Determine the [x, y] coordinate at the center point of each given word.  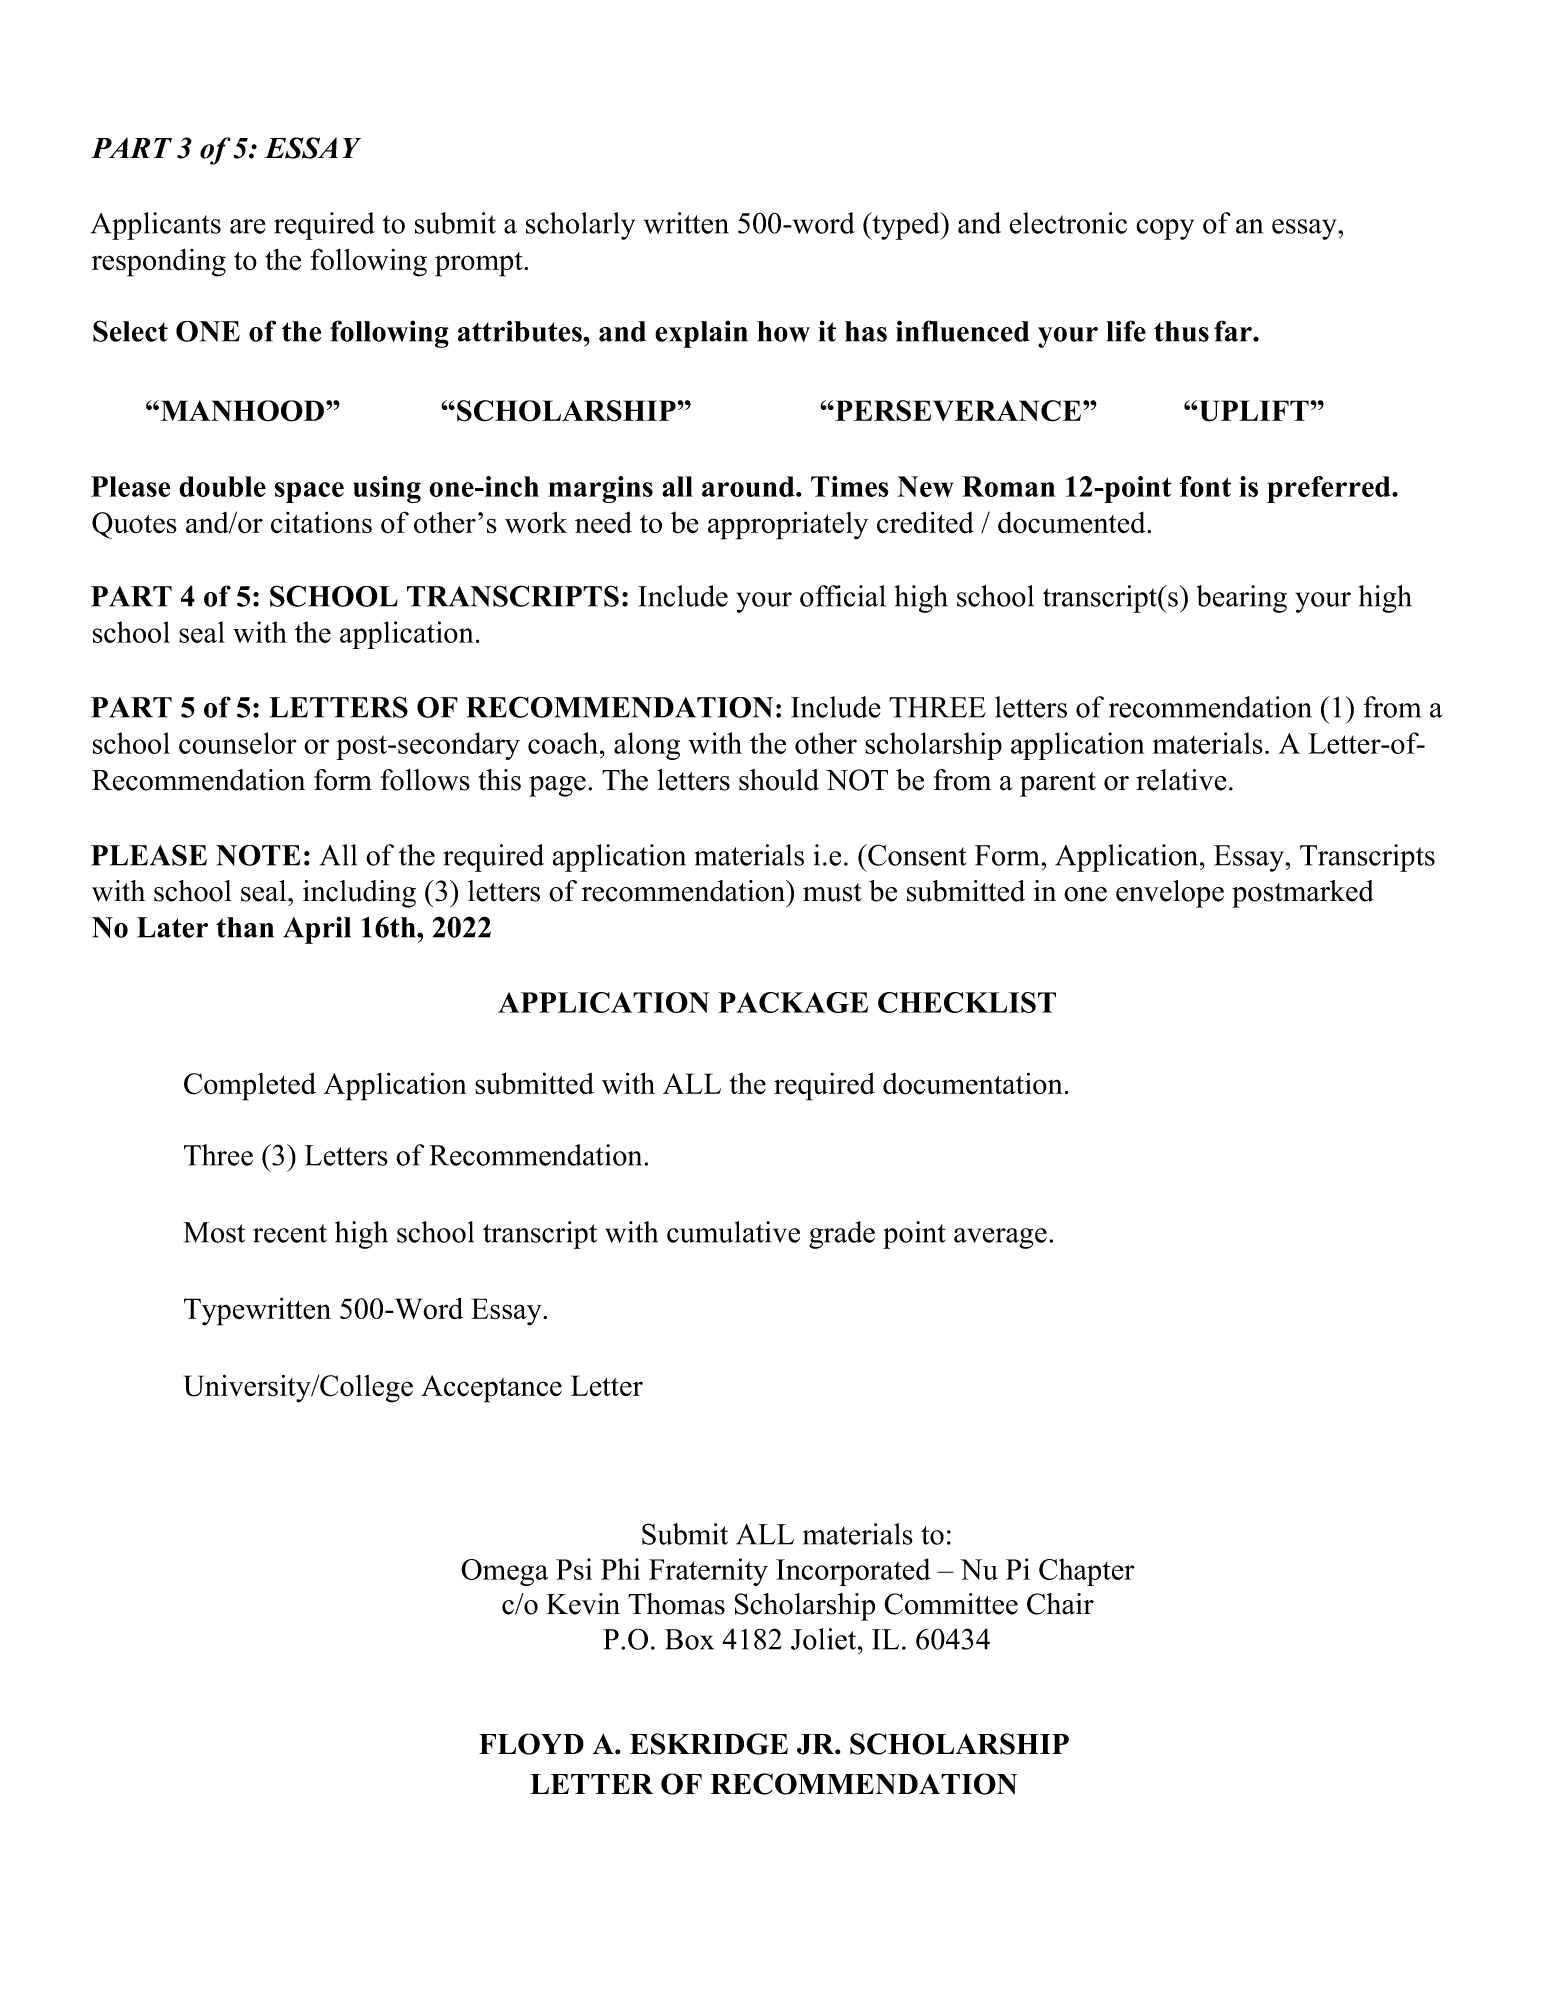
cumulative [733, 1232]
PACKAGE [793, 1002]
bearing [1242, 599]
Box [689, 1639]
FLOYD [531, 1744]
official [843, 596]
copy [1165, 229]
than [245, 927]
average [1000, 1238]
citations [321, 522]
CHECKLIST [967, 1002]
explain [701, 334]
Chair [1060, 1604]
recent [290, 1233]
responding [159, 262]
